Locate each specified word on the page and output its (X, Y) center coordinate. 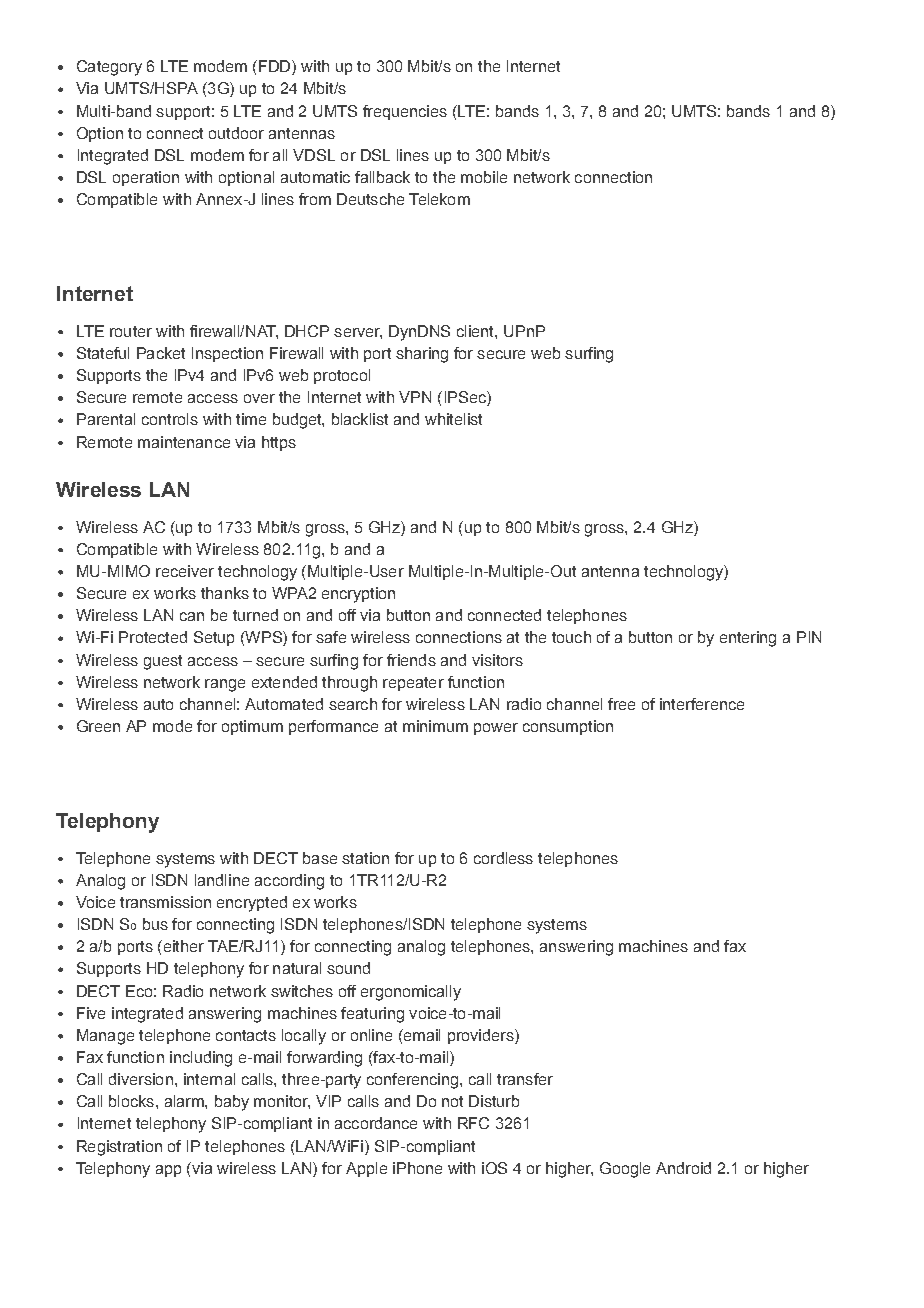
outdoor (236, 133)
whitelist (453, 419)
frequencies (405, 112)
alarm (185, 1101)
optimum (252, 727)
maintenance (184, 442)
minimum (435, 726)
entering (748, 639)
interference (702, 704)
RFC (473, 1123)
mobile (484, 177)
